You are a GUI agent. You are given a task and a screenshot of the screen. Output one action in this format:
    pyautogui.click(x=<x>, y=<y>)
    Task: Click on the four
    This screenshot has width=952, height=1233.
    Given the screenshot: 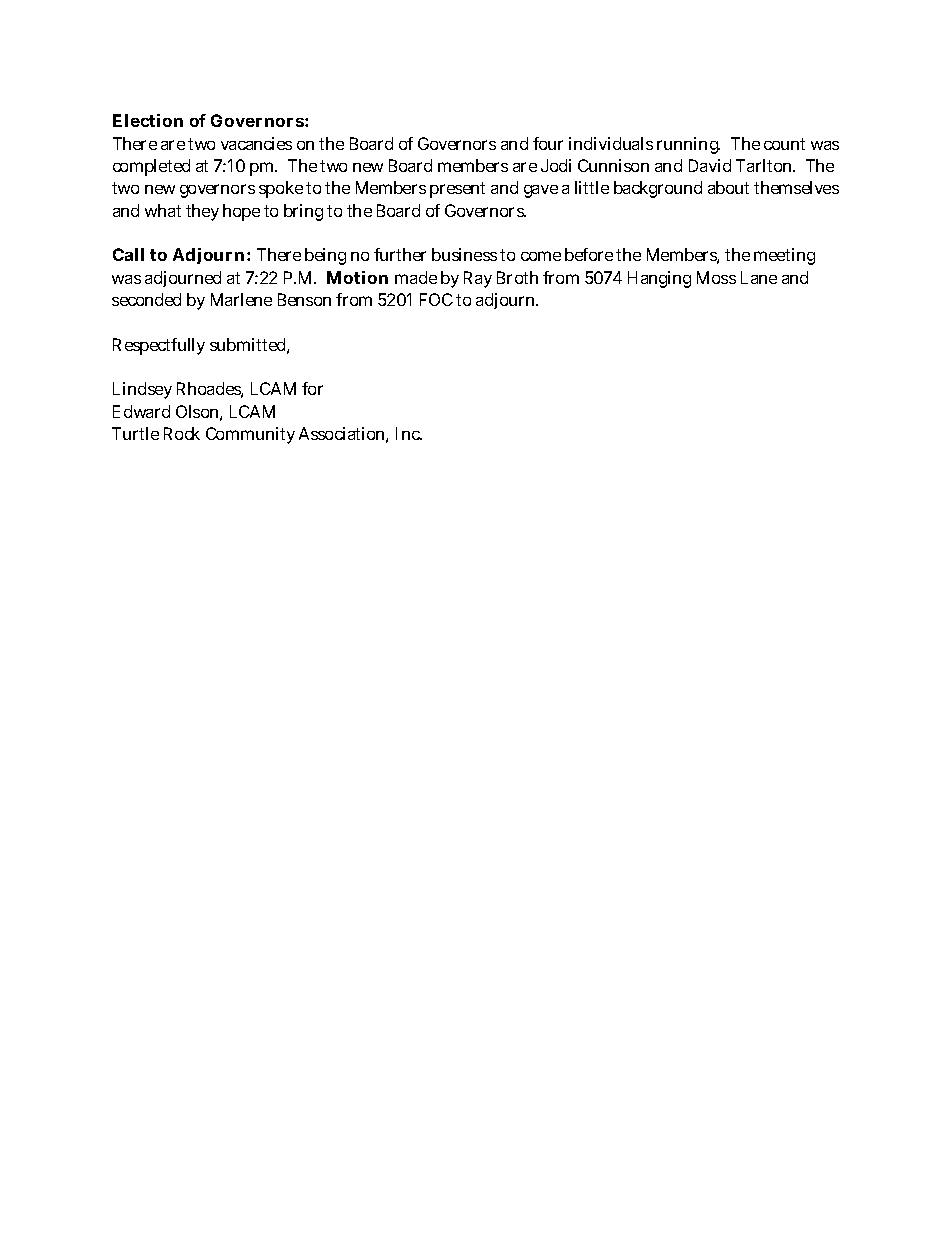 What is the action you would take?
    pyautogui.click(x=548, y=143)
